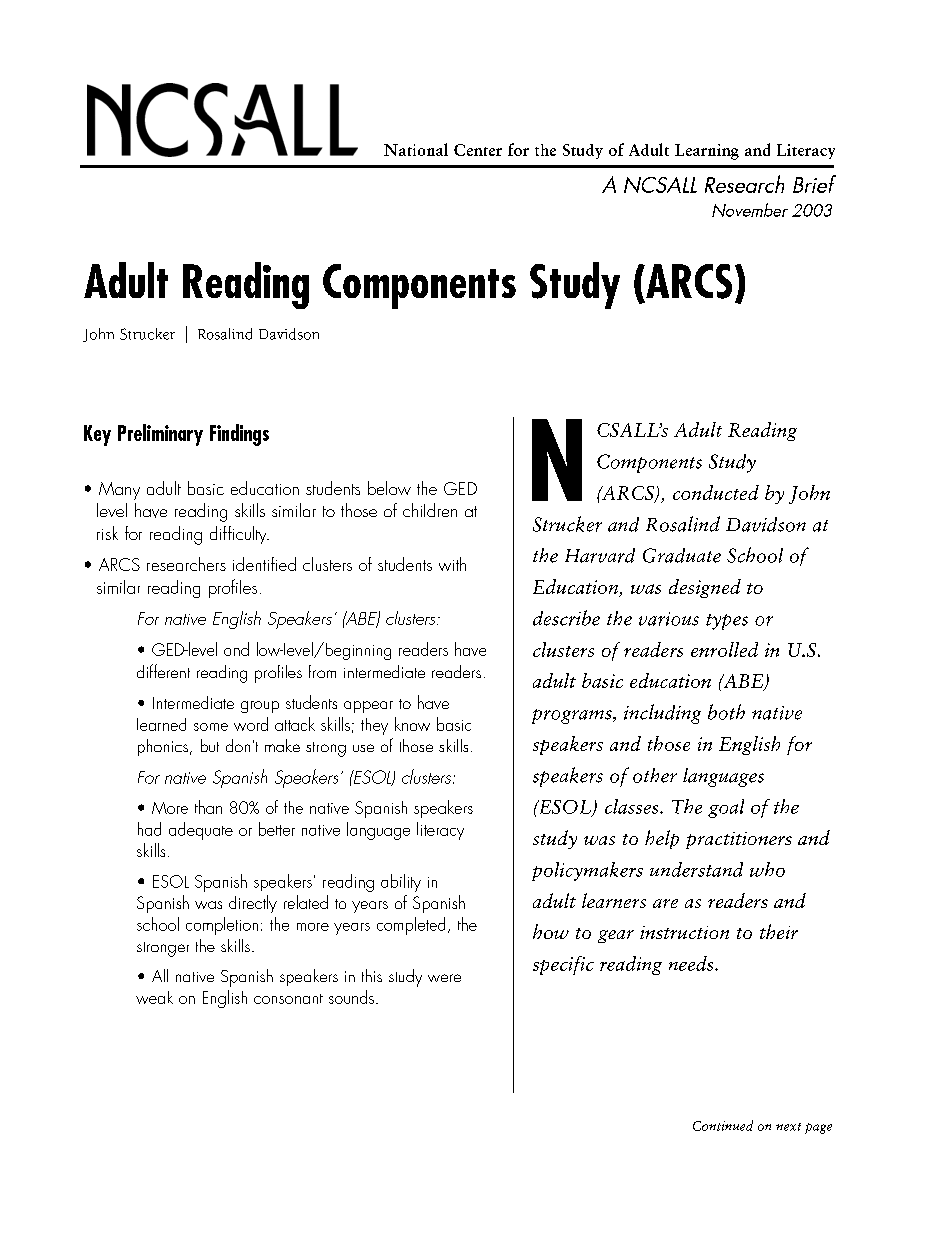 This image has height=1233, width=952. I want to click on National, so click(416, 149).
